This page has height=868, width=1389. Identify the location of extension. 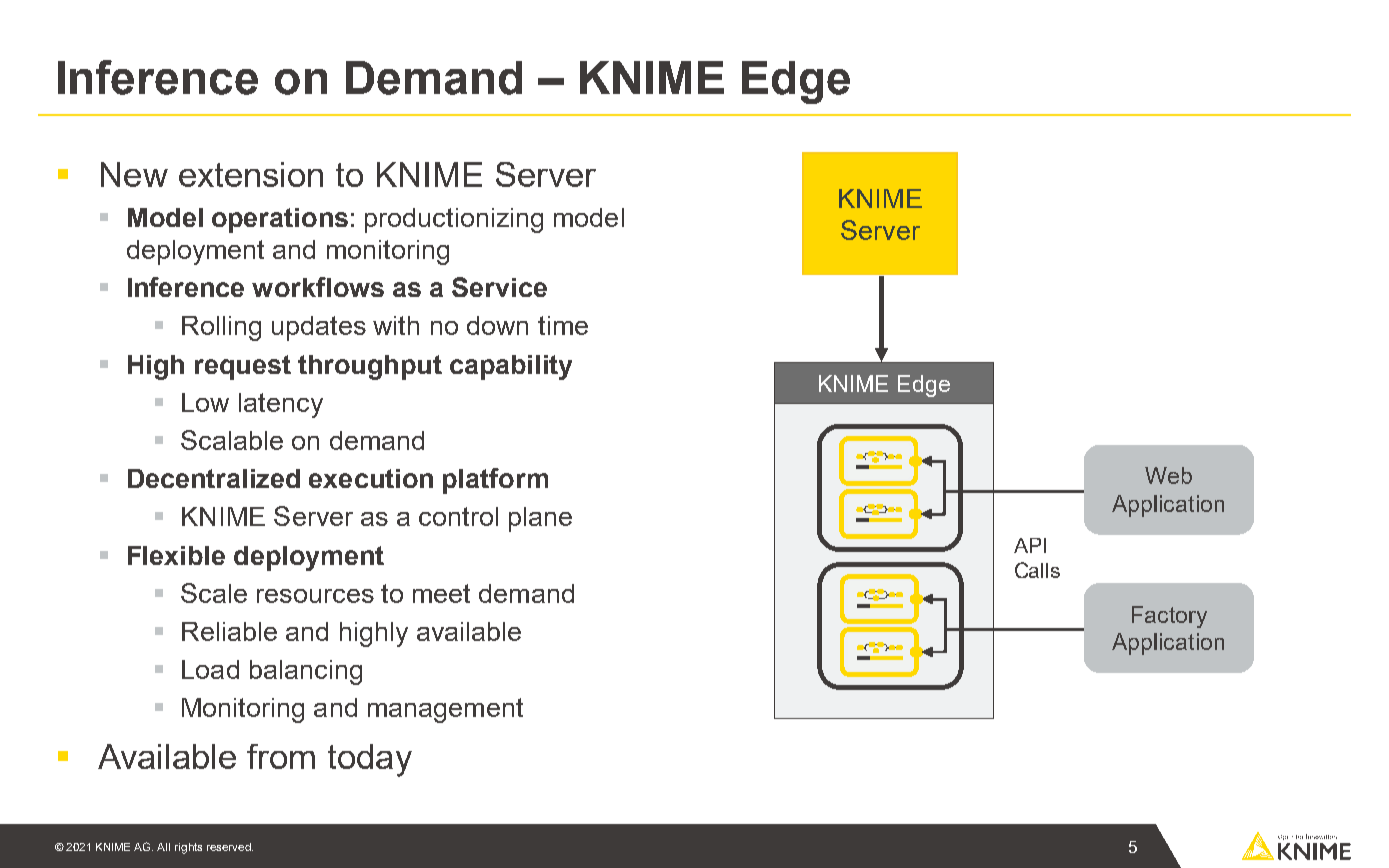
(251, 174).
